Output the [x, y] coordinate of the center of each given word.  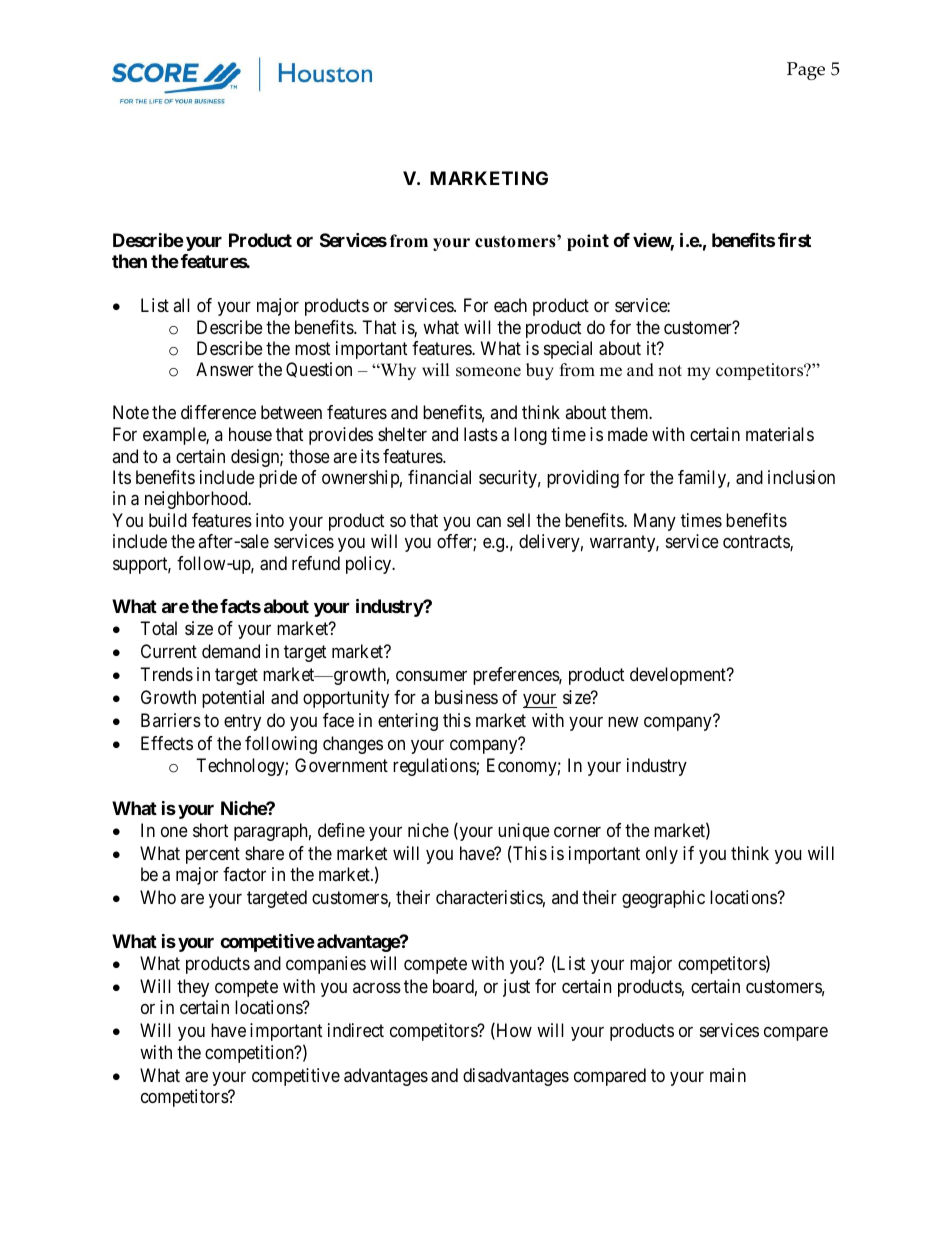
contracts [757, 543]
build [168, 520]
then [129, 261]
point [588, 242]
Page [806, 71]
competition [250, 1054]
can [489, 522]
